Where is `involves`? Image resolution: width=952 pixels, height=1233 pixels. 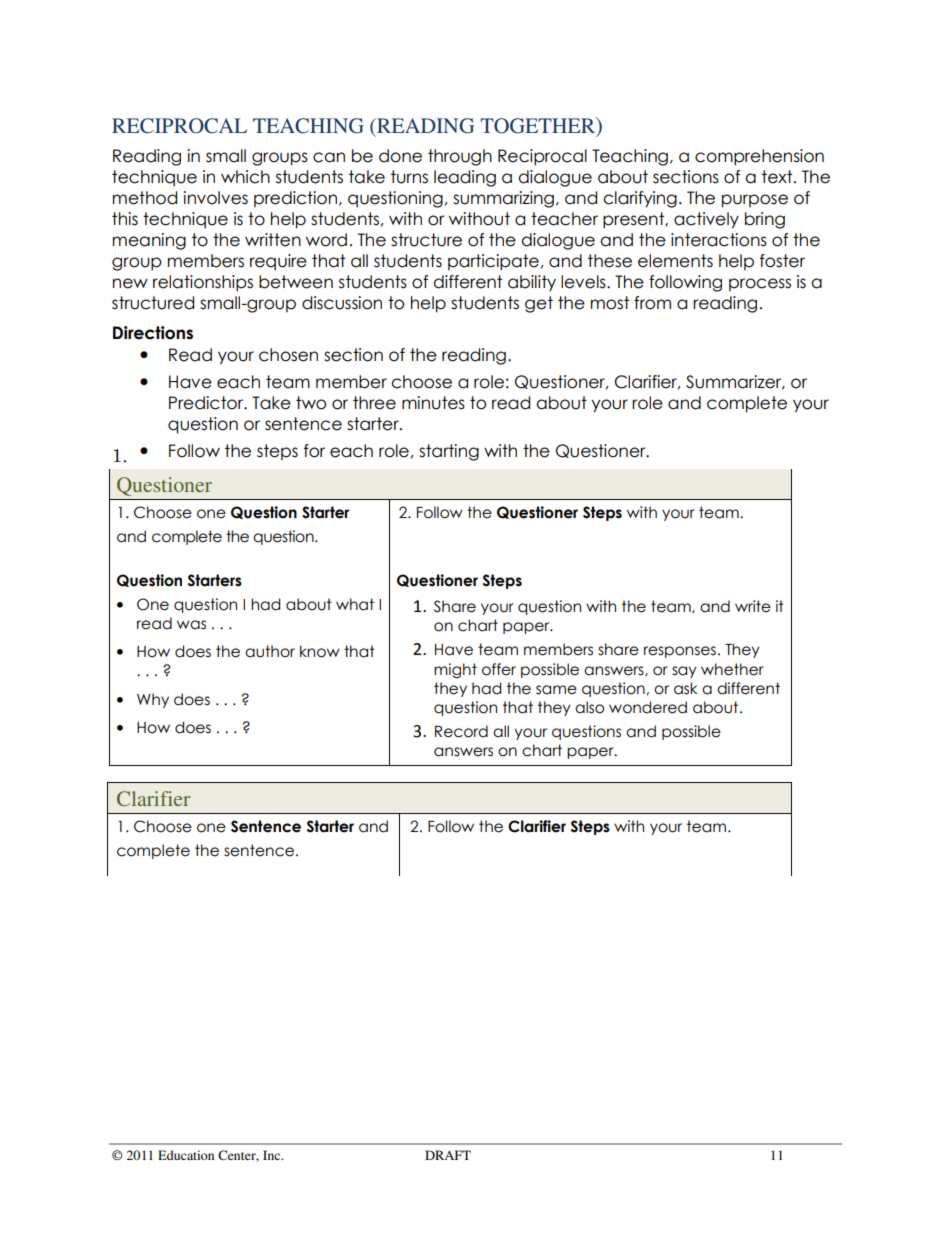
involves is located at coordinates (215, 198).
